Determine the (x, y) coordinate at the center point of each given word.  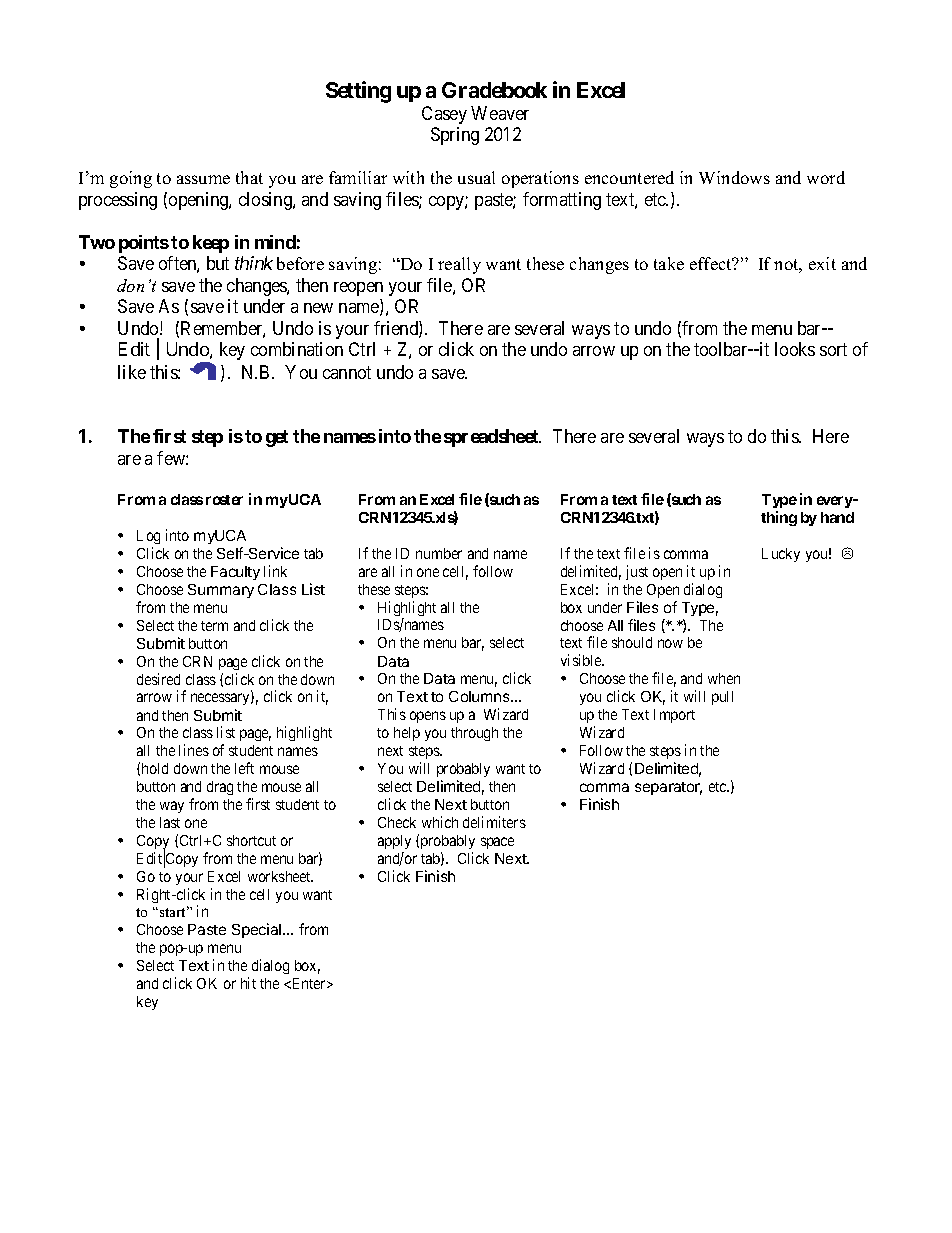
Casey (444, 115)
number (439, 553)
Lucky (781, 555)
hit (248, 983)
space (497, 843)
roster (224, 500)
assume (203, 179)
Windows (734, 177)
